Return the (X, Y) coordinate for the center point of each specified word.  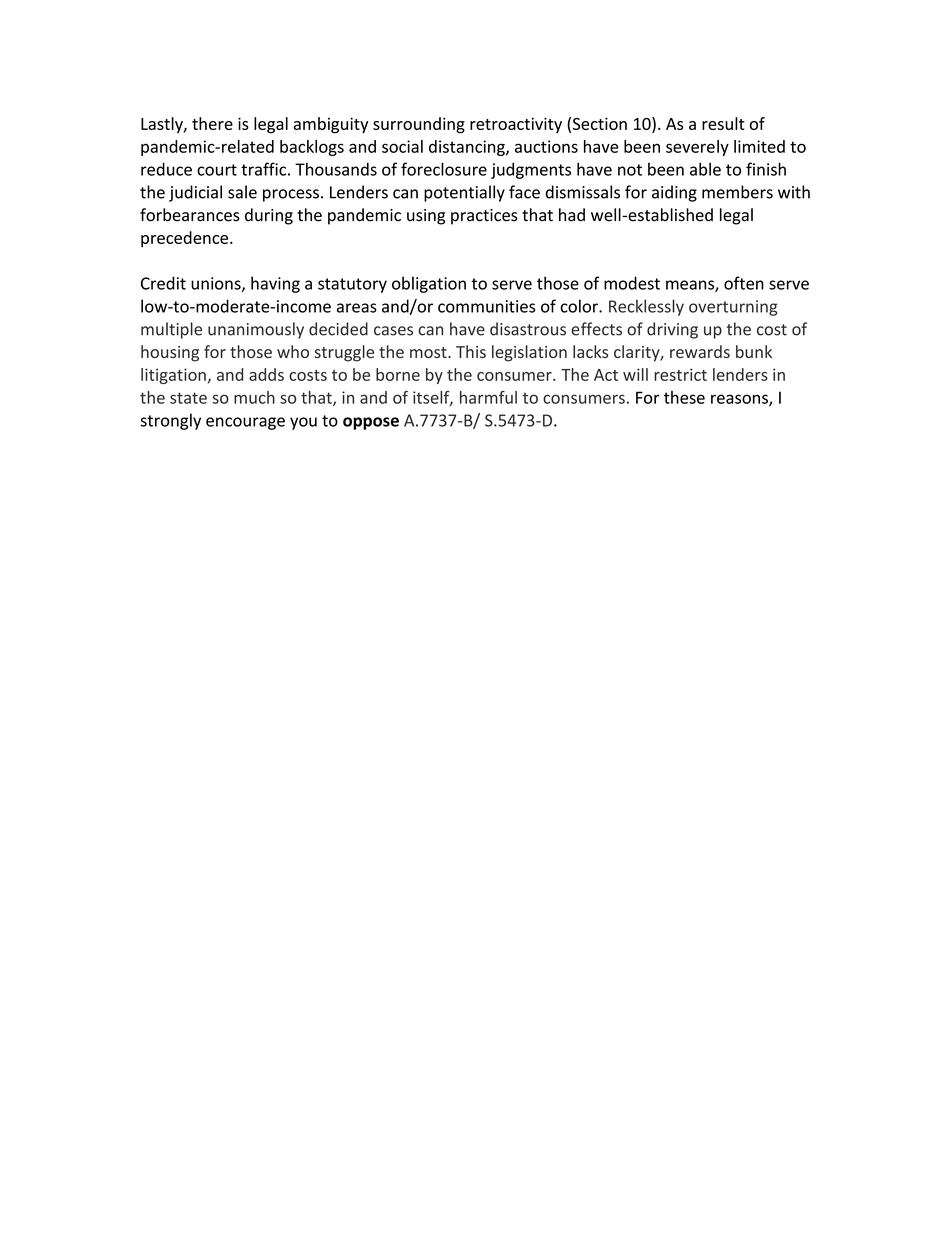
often (744, 283)
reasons (740, 400)
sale (242, 192)
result (723, 123)
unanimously (256, 330)
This (471, 351)
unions (217, 284)
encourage (245, 423)
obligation (429, 284)
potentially (464, 193)
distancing (468, 148)
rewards (700, 351)
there (212, 123)
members (737, 192)
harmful (488, 397)
